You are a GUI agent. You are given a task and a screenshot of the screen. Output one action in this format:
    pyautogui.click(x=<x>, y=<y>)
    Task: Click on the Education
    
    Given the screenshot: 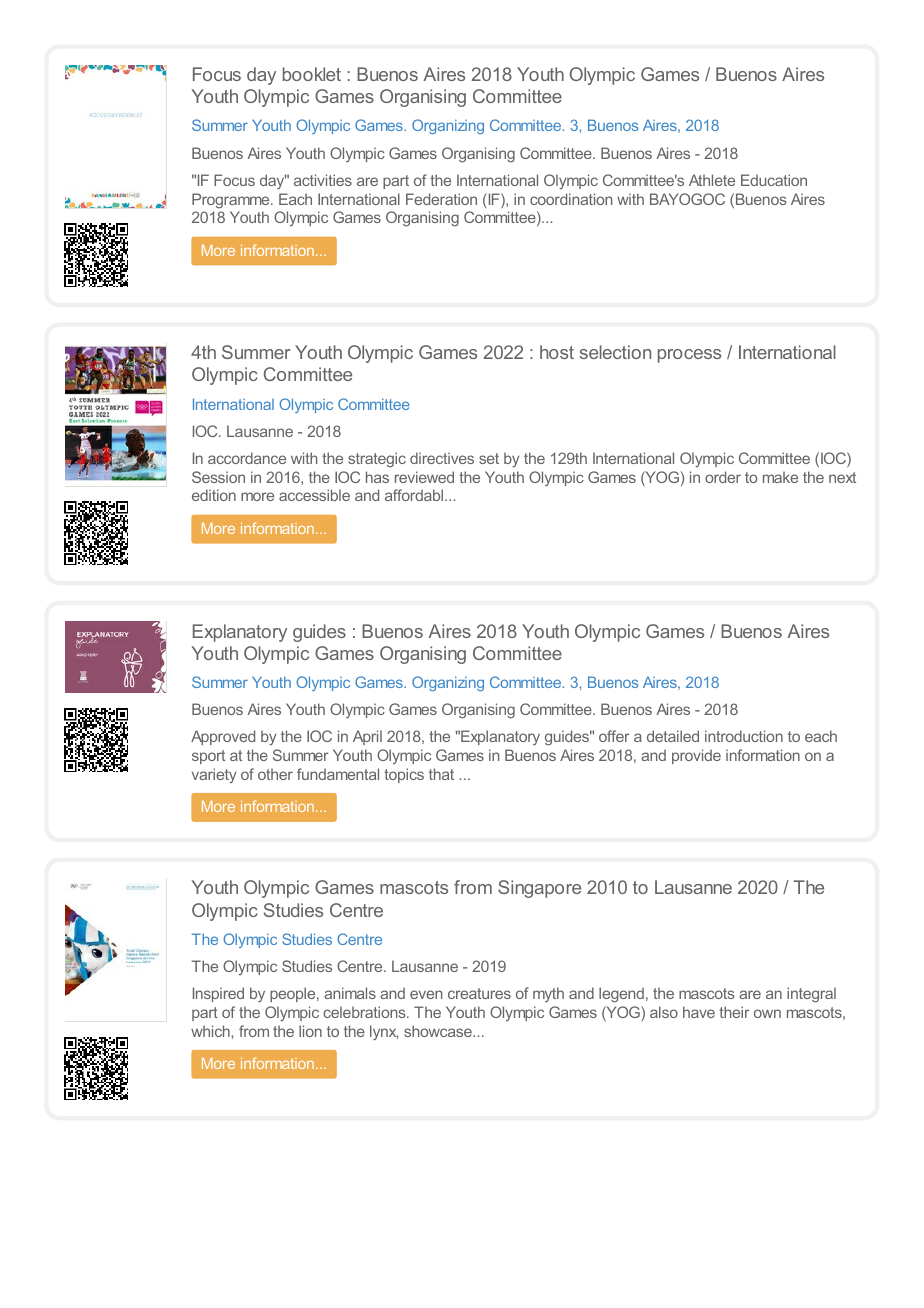 What is the action you would take?
    pyautogui.click(x=774, y=180)
